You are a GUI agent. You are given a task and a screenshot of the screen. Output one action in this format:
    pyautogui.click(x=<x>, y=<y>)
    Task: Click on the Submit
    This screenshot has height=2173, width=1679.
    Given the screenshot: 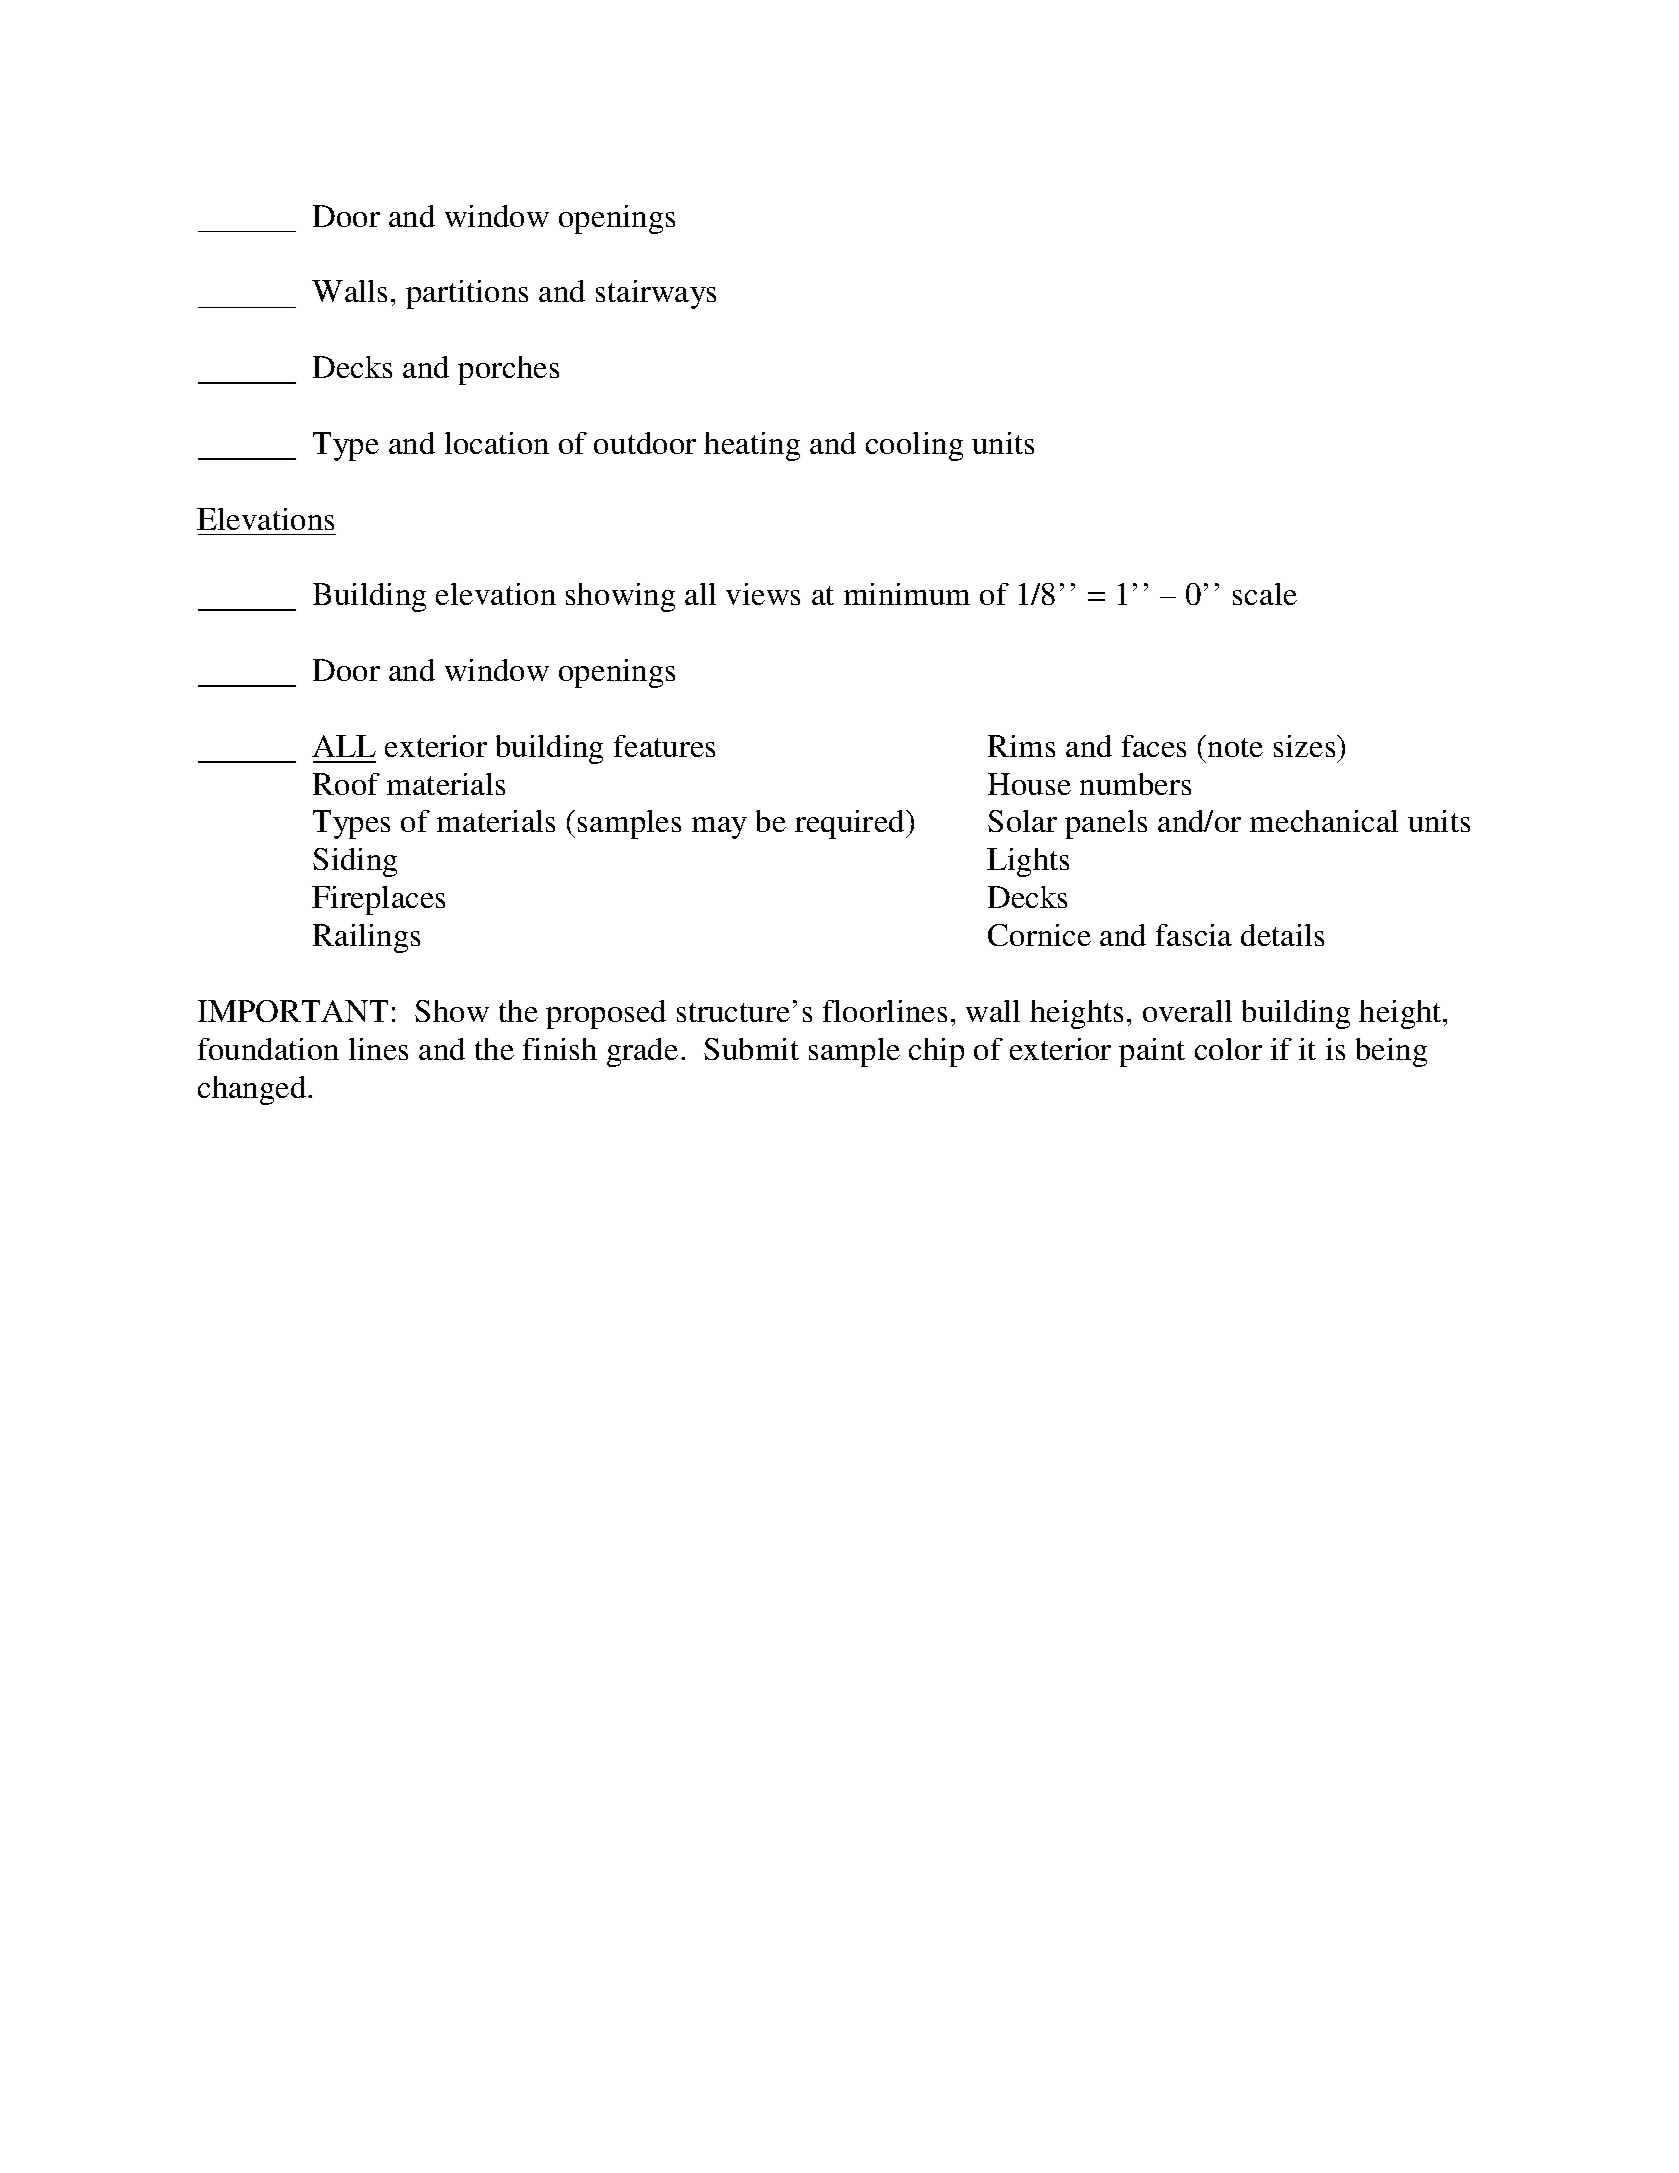 What is the action you would take?
    pyautogui.click(x=751, y=1049)
